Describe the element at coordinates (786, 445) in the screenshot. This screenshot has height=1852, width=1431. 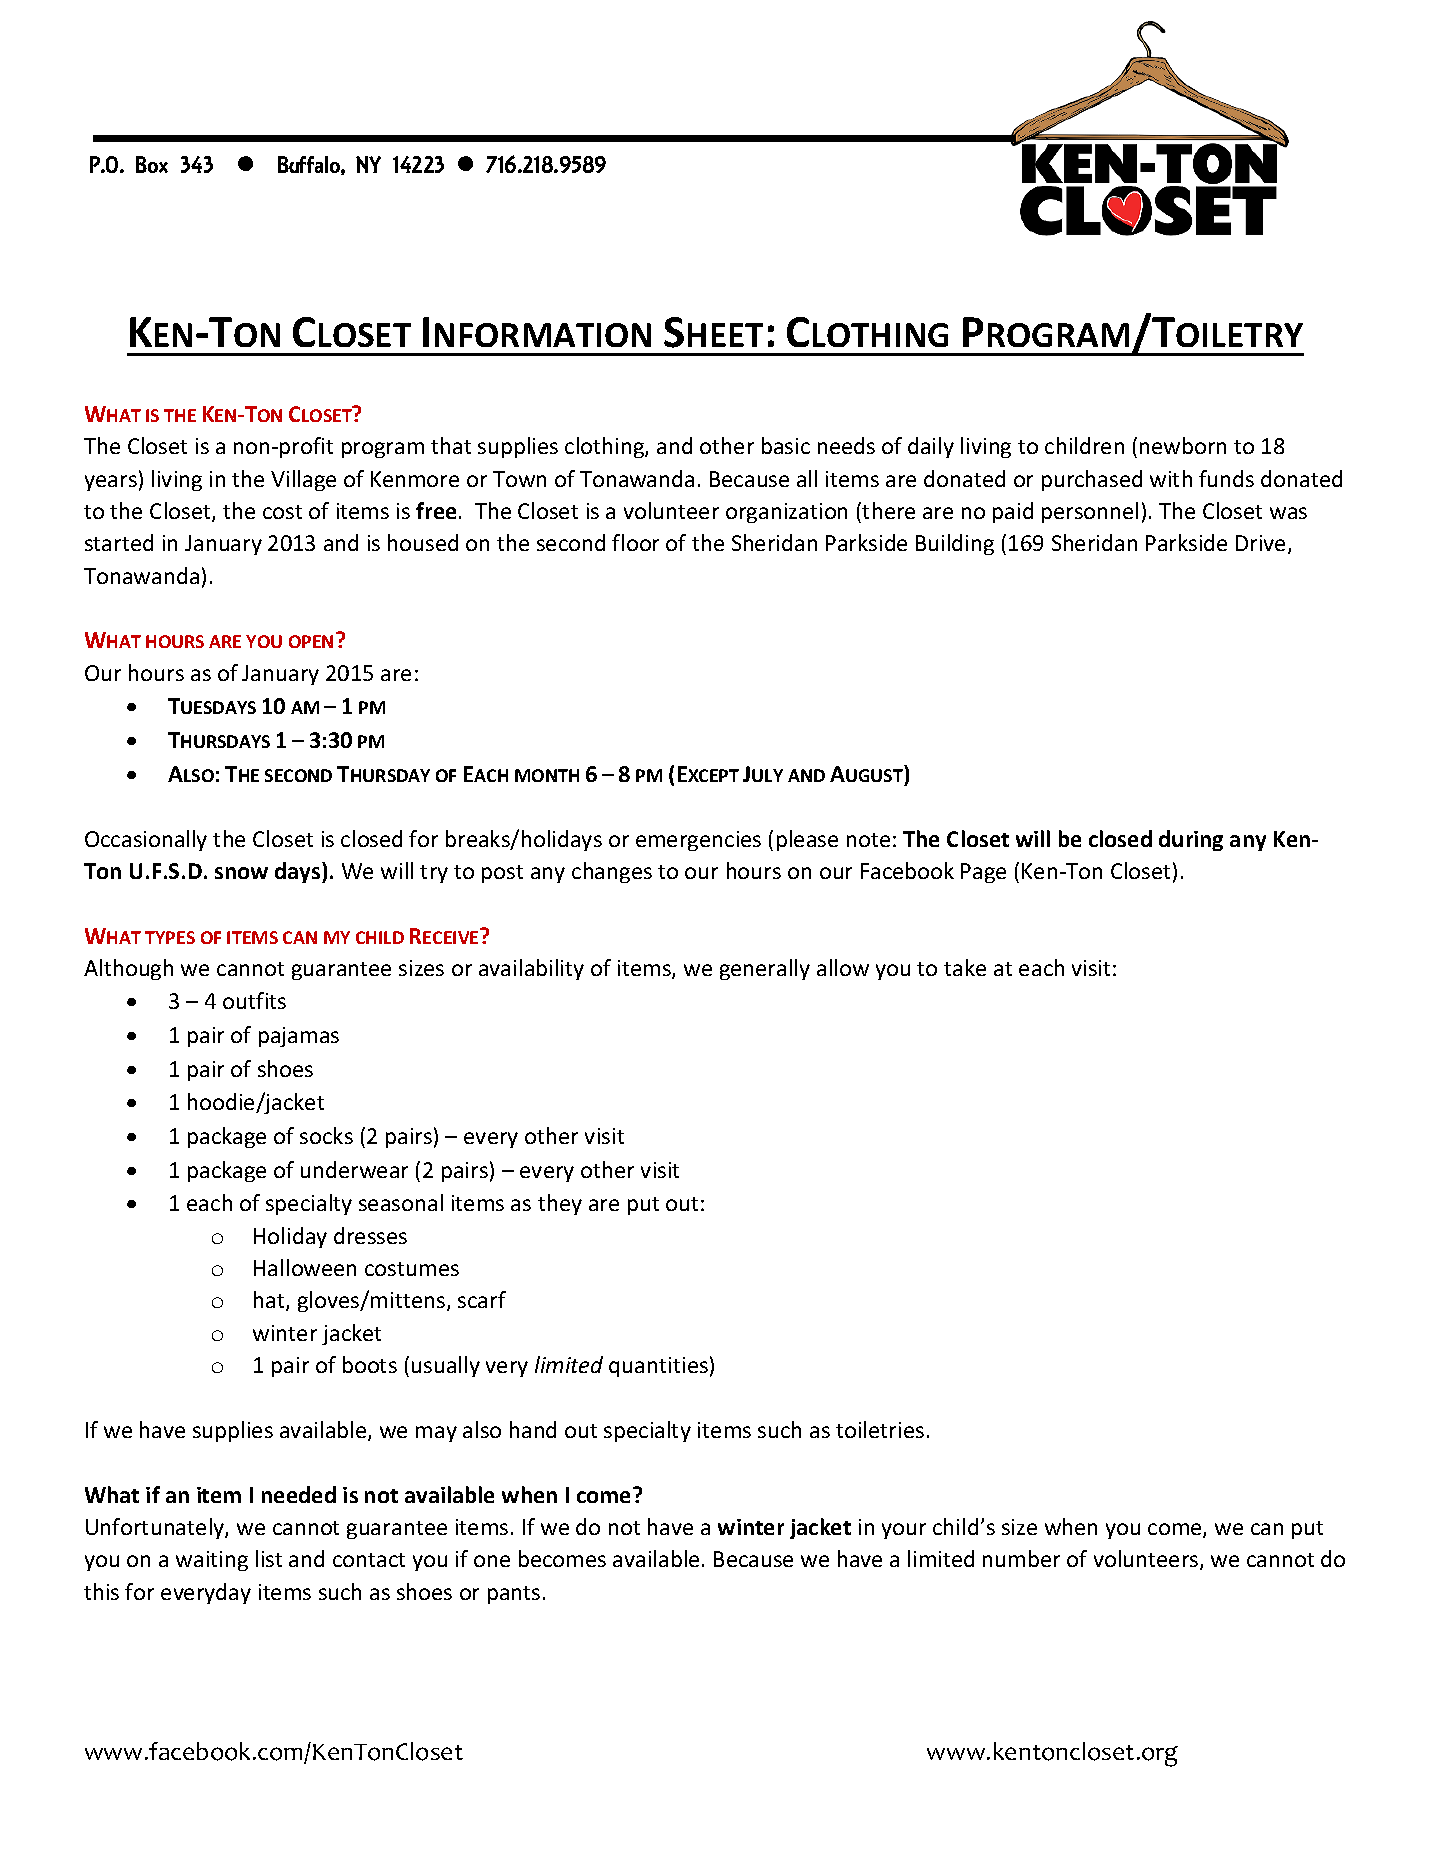
I see `basic` at that location.
